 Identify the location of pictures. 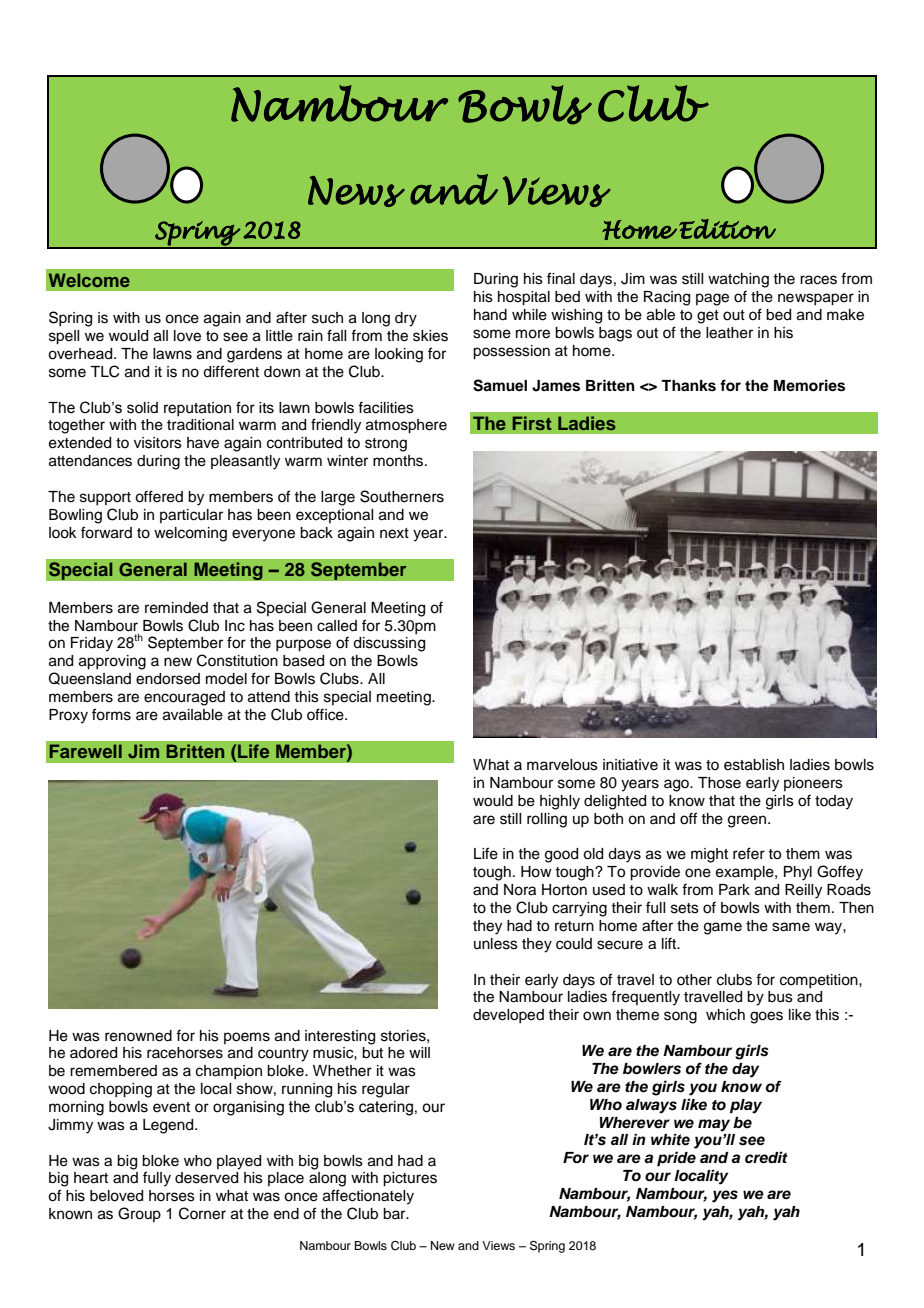
(410, 1179).
